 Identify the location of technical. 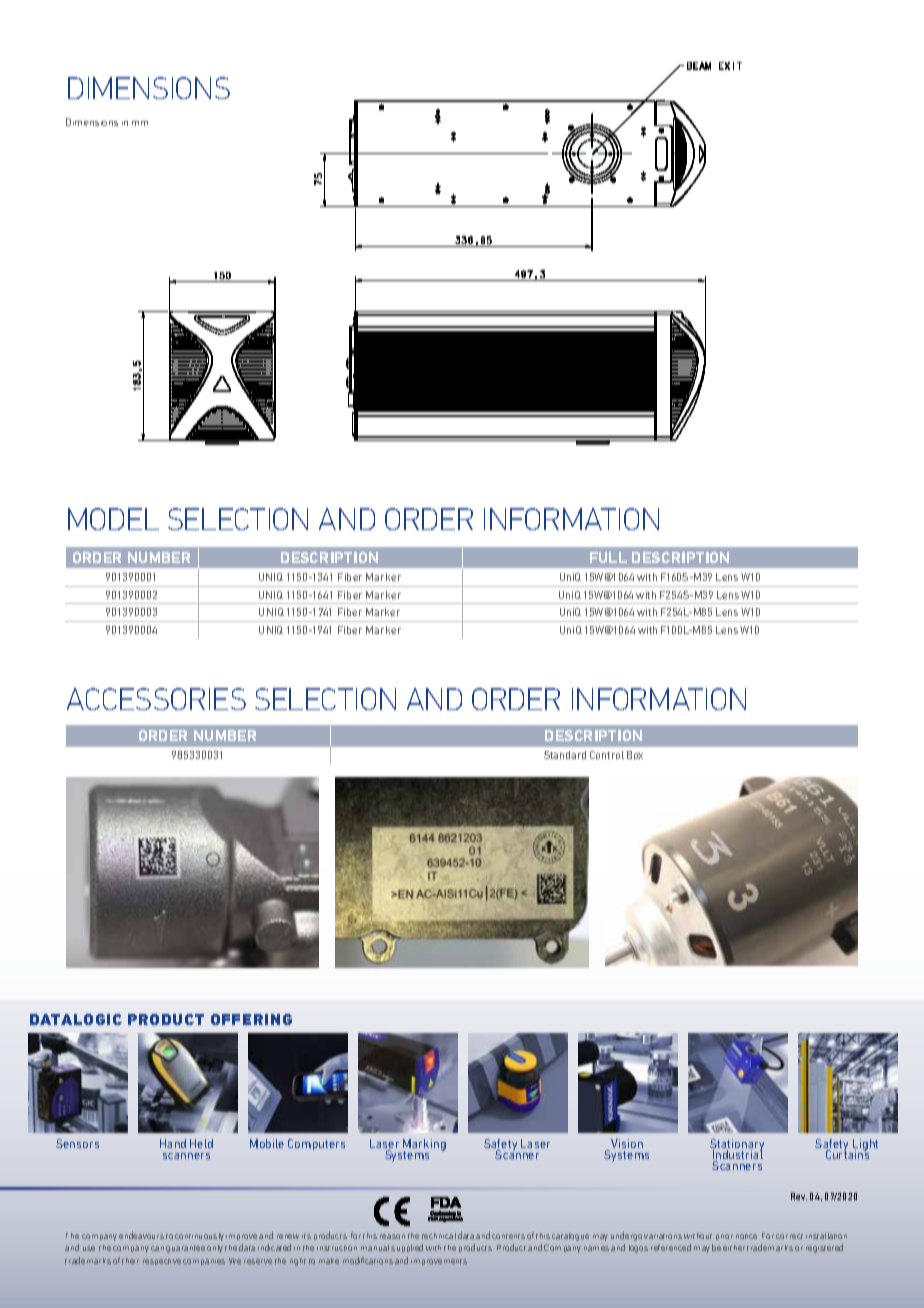
(439, 1236).
